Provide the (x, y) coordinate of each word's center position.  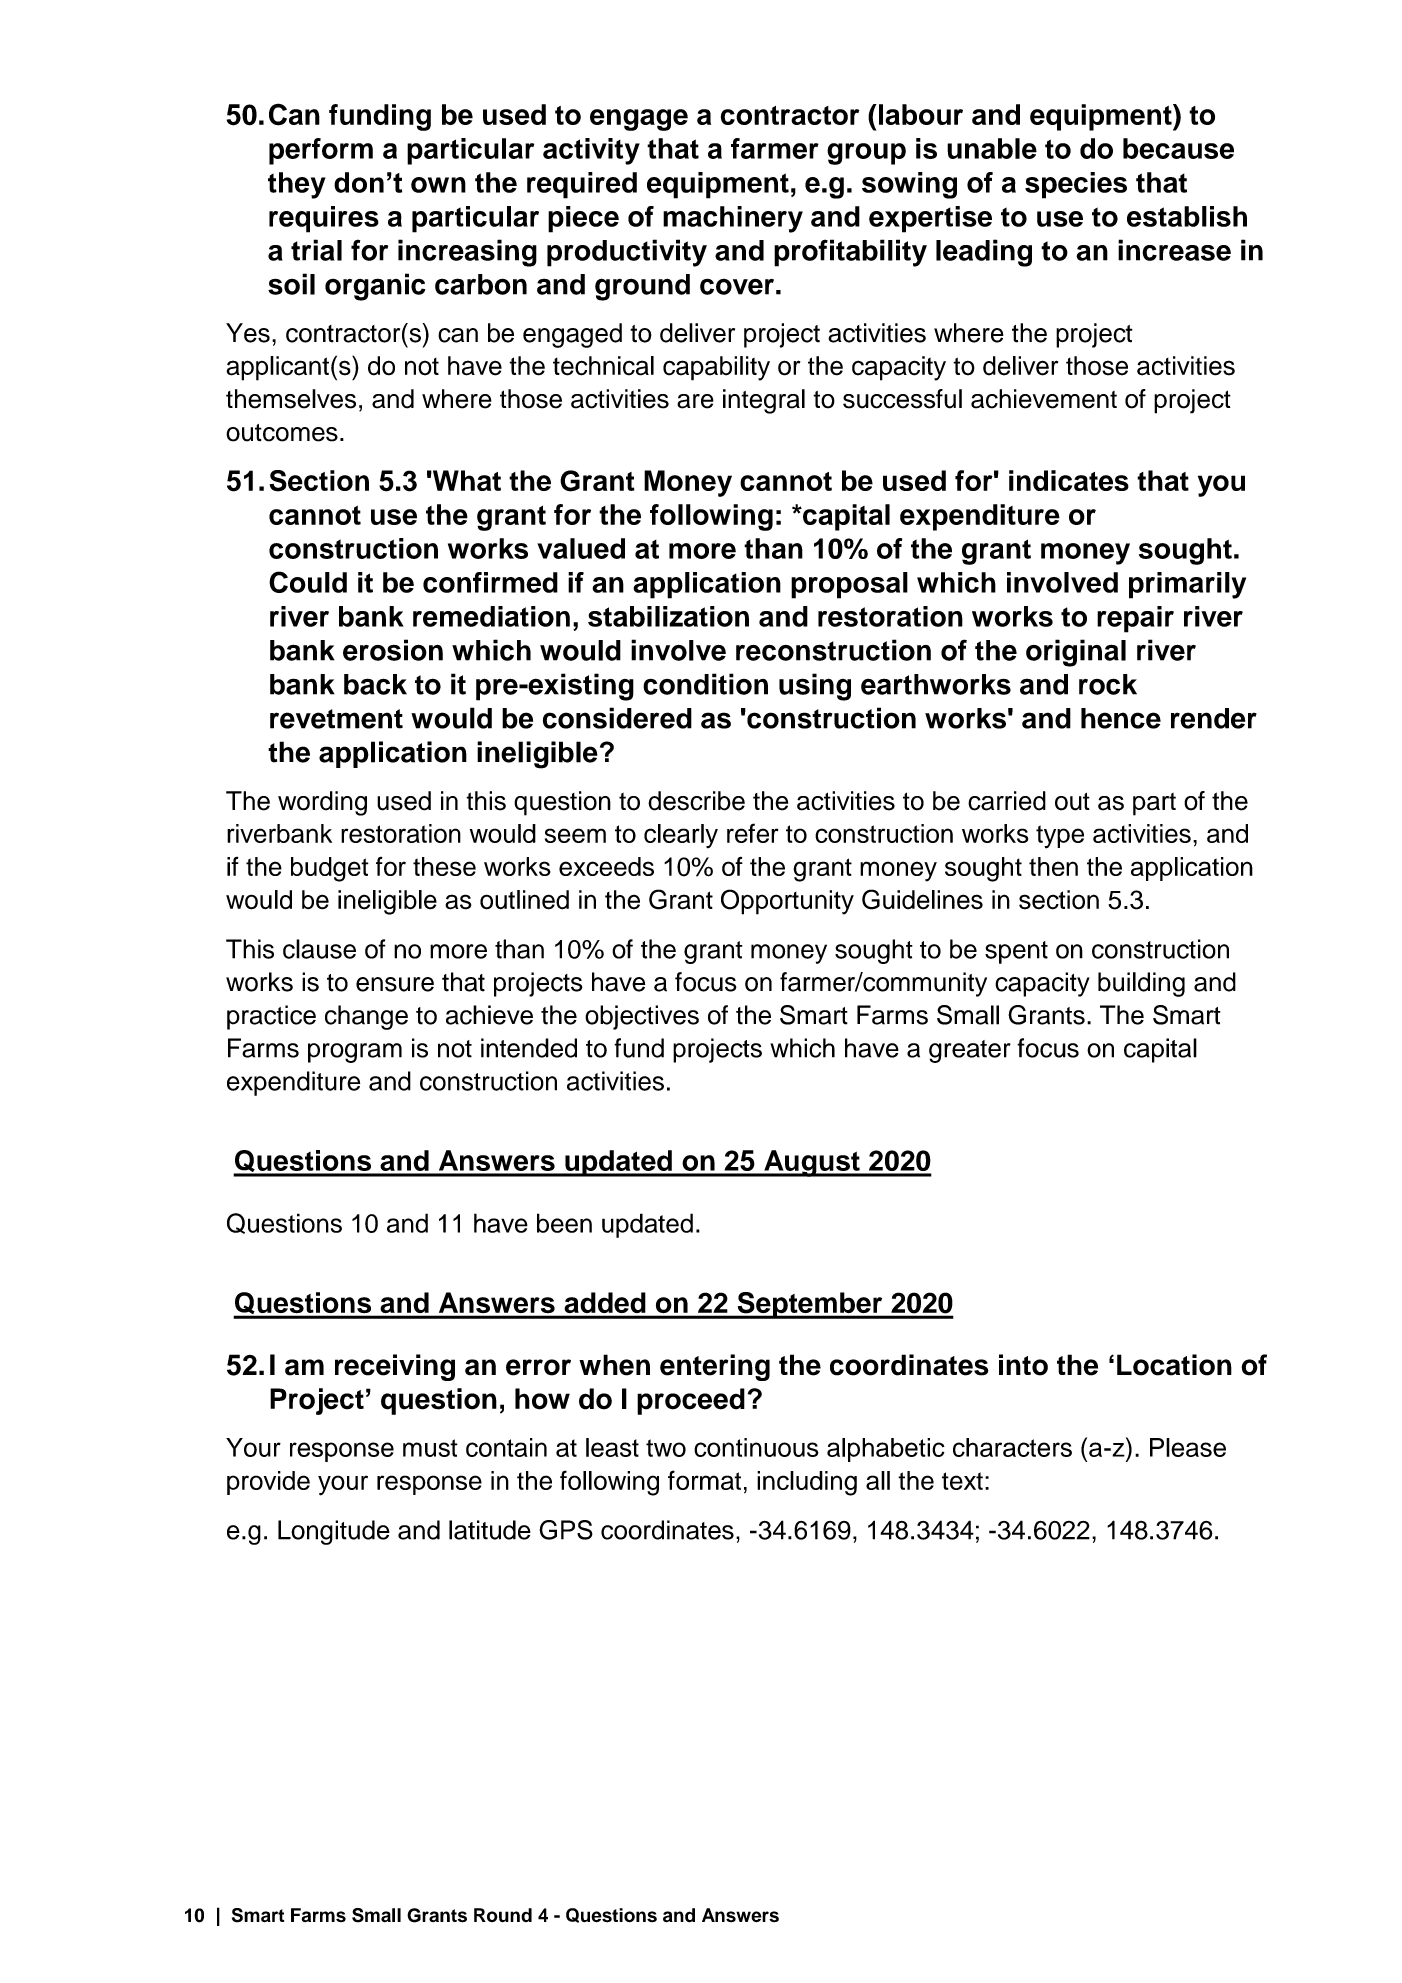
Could (308, 582)
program (355, 1053)
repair (1135, 619)
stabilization (668, 616)
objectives (642, 1017)
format (704, 1480)
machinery (733, 219)
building (1141, 984)
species (1076, 185)
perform (321, 151)
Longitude (334, 1532)
